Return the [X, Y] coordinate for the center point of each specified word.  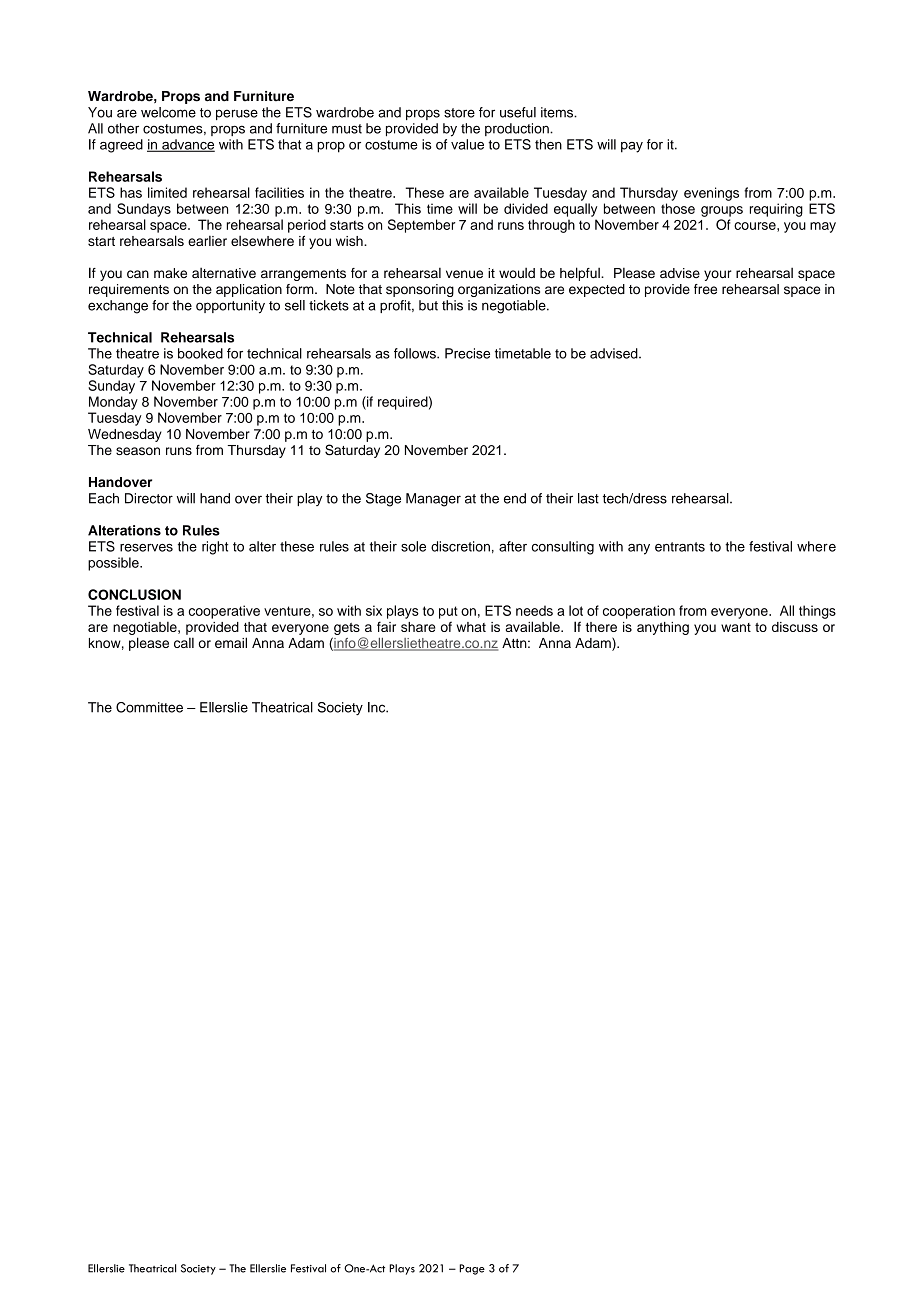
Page [472, 1269]
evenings [711, 194]
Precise [467, 353]
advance [187, 145]
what [471, 627]
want [736, 627]
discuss [795, 627]
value [467, 144]
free [705, 289]
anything [663, 628]
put [448, 612]
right [215, 548]
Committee [149, 707]
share [418, 627]
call [184, 643]
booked [200, 353]
